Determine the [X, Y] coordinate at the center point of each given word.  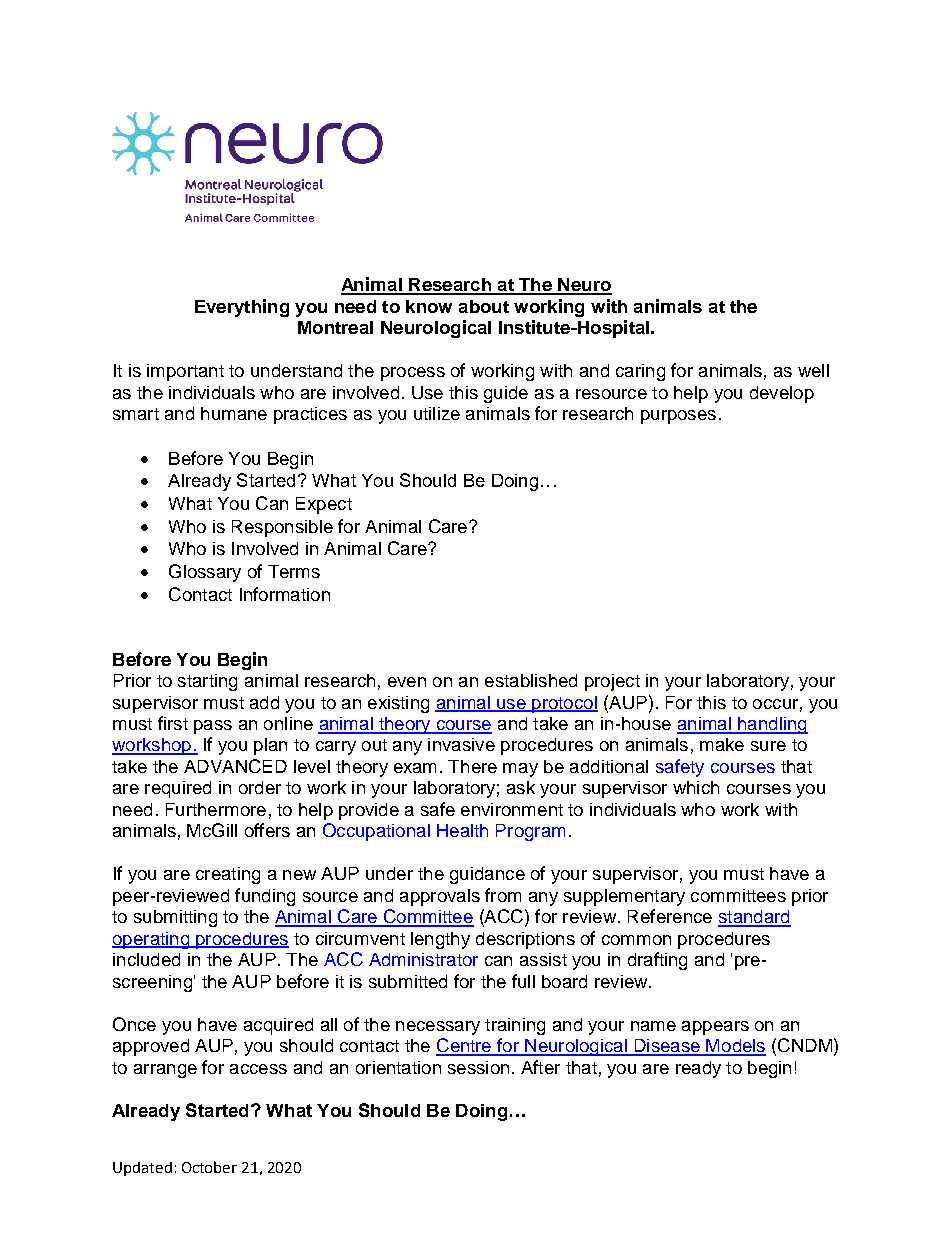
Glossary [205, 573]
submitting [175, 918]
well [813, 370]
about [484, 306]
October [209, 1167]
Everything [242, 308]
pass [213, 727]
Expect [324, 505]
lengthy [440, 940]
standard [754, 918]
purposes [678, 417]
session [478, 1067]
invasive [461, 744]
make [722, 744]
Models [735, 1047]
